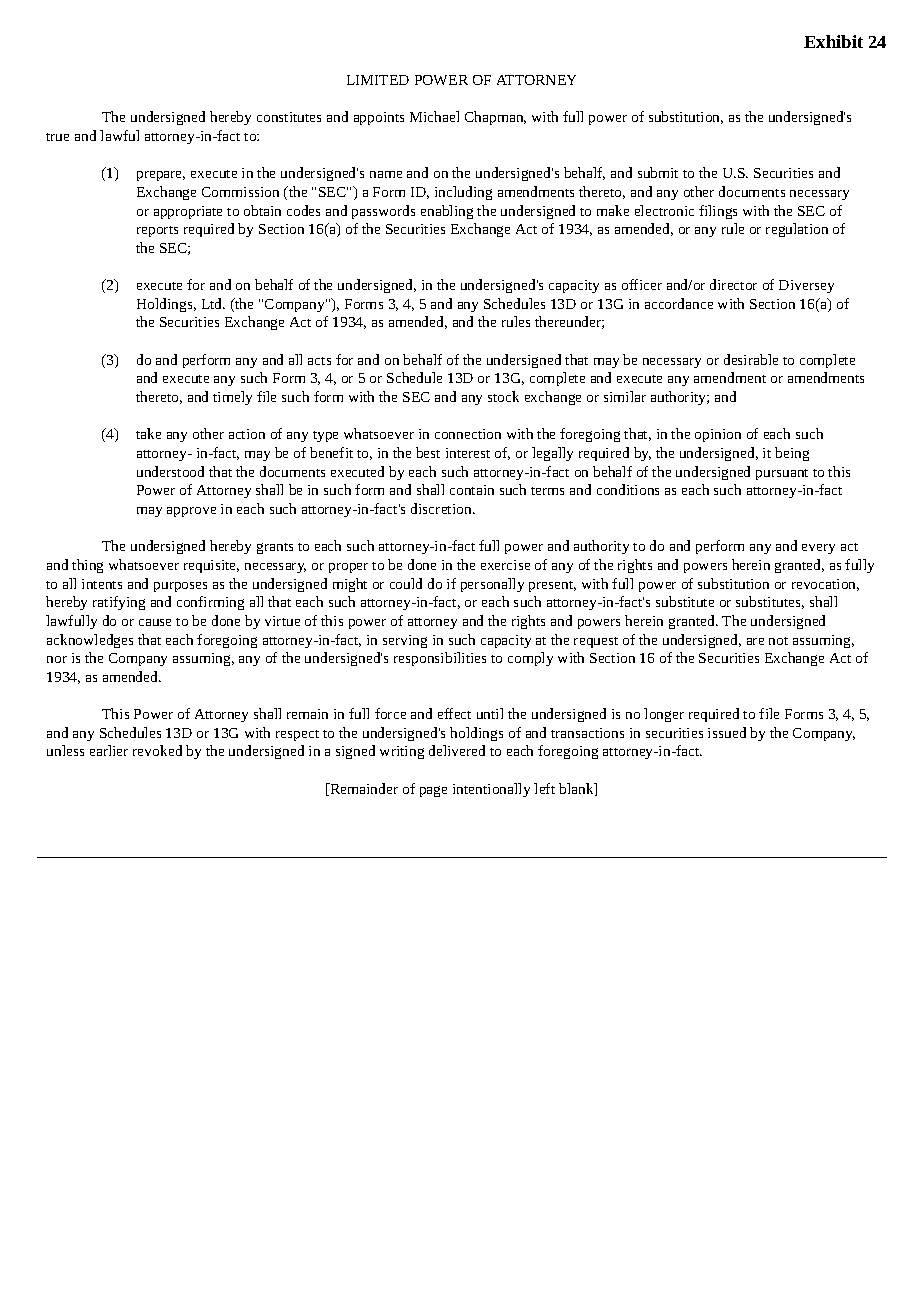  What do you see at coordinates (191, 512) in the screenshot?
I see `approve` at bounding box center [191, 512].
